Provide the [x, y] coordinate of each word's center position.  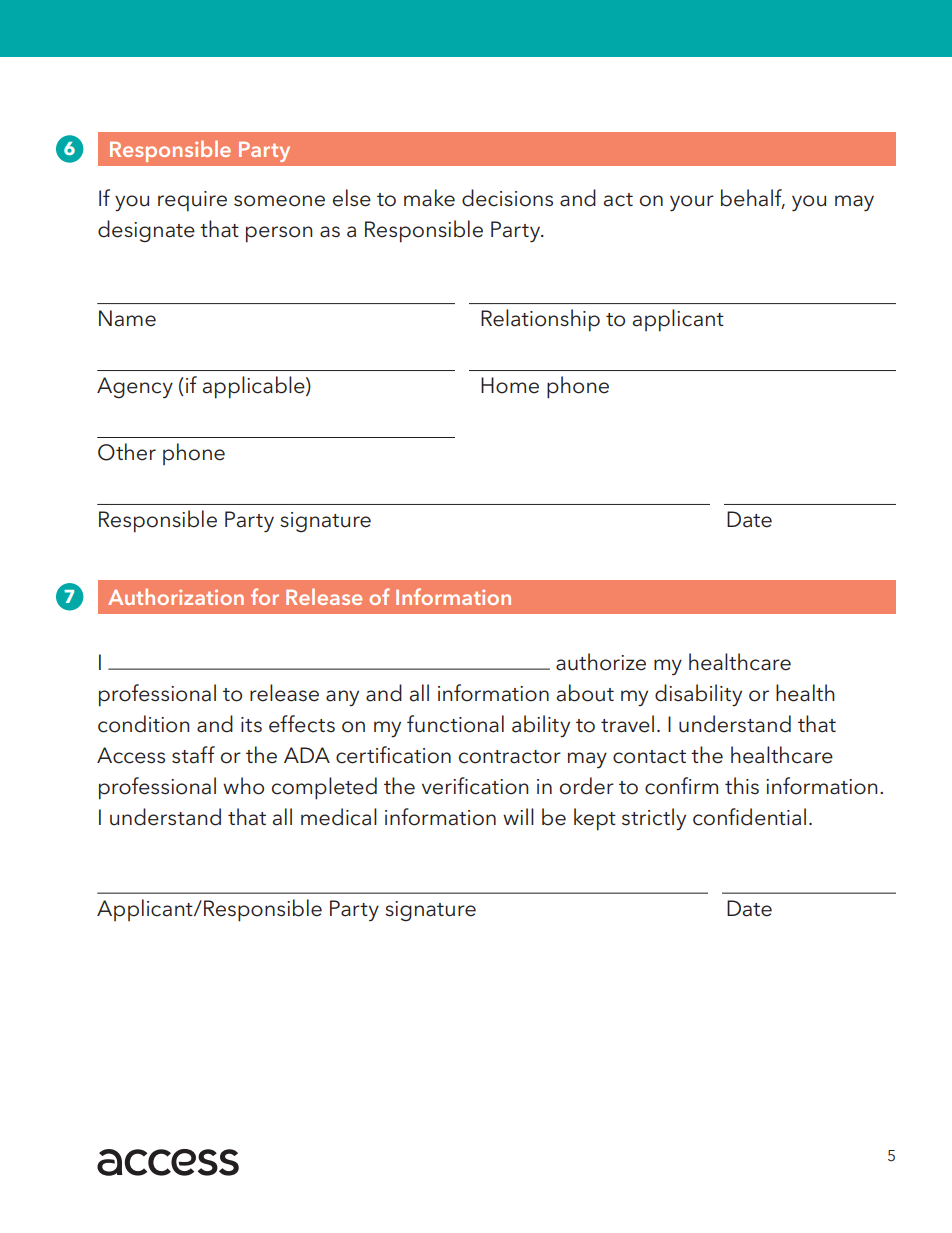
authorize [601, 662]
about [585, 693]
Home [510, 385]
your [692, 203]
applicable [255, 387]
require [192, 201]
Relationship [540, 320]
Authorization [176, 596]
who [243, 786]
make [429, 198]
